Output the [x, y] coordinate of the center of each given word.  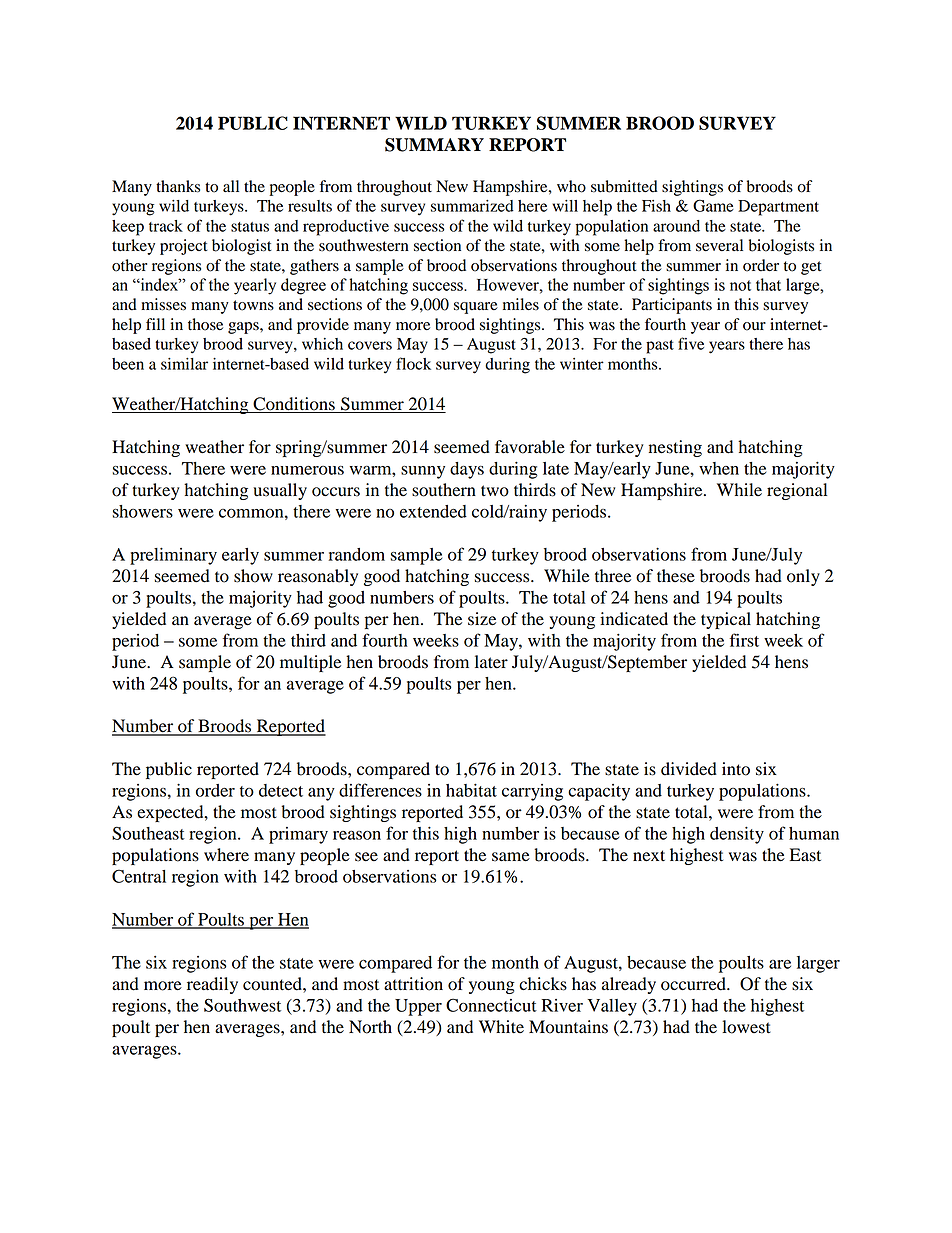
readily [212, 985]
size [482, 619]
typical [726, 620]
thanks [178, 186]
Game [713, 205]
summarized [472, 206]
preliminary [173, 556]
